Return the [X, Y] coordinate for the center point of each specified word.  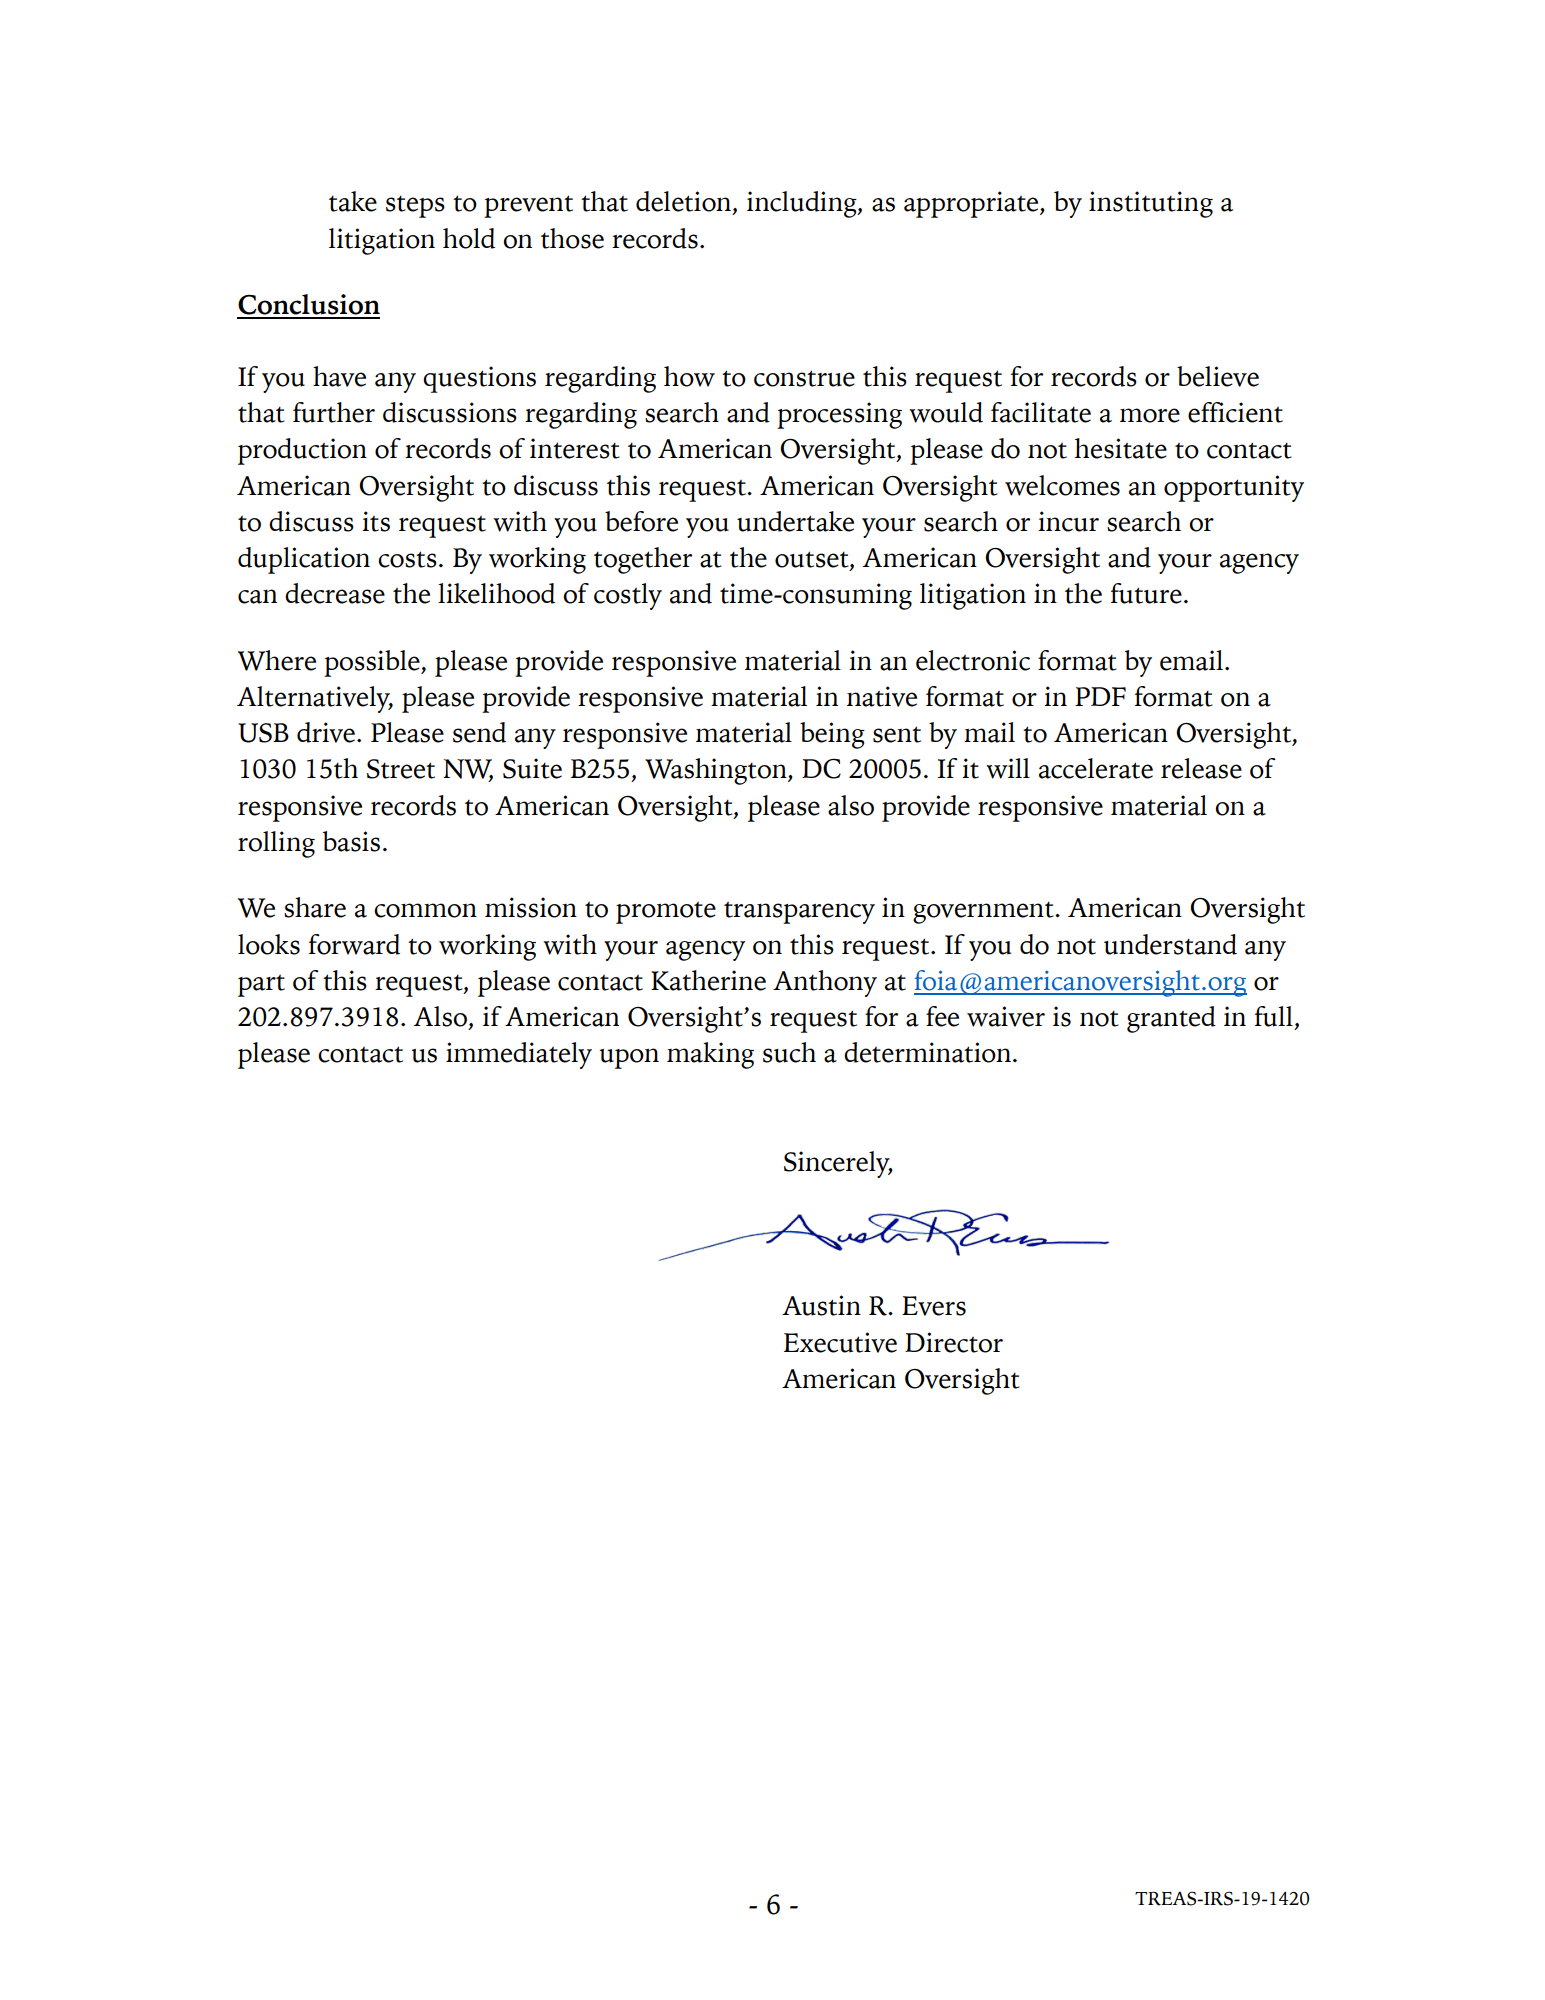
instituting [1151, 204]
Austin [821, 1305]
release [1201, 768]
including [803, 204]
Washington [717, 771]
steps [415, 206]
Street [401, 769]
